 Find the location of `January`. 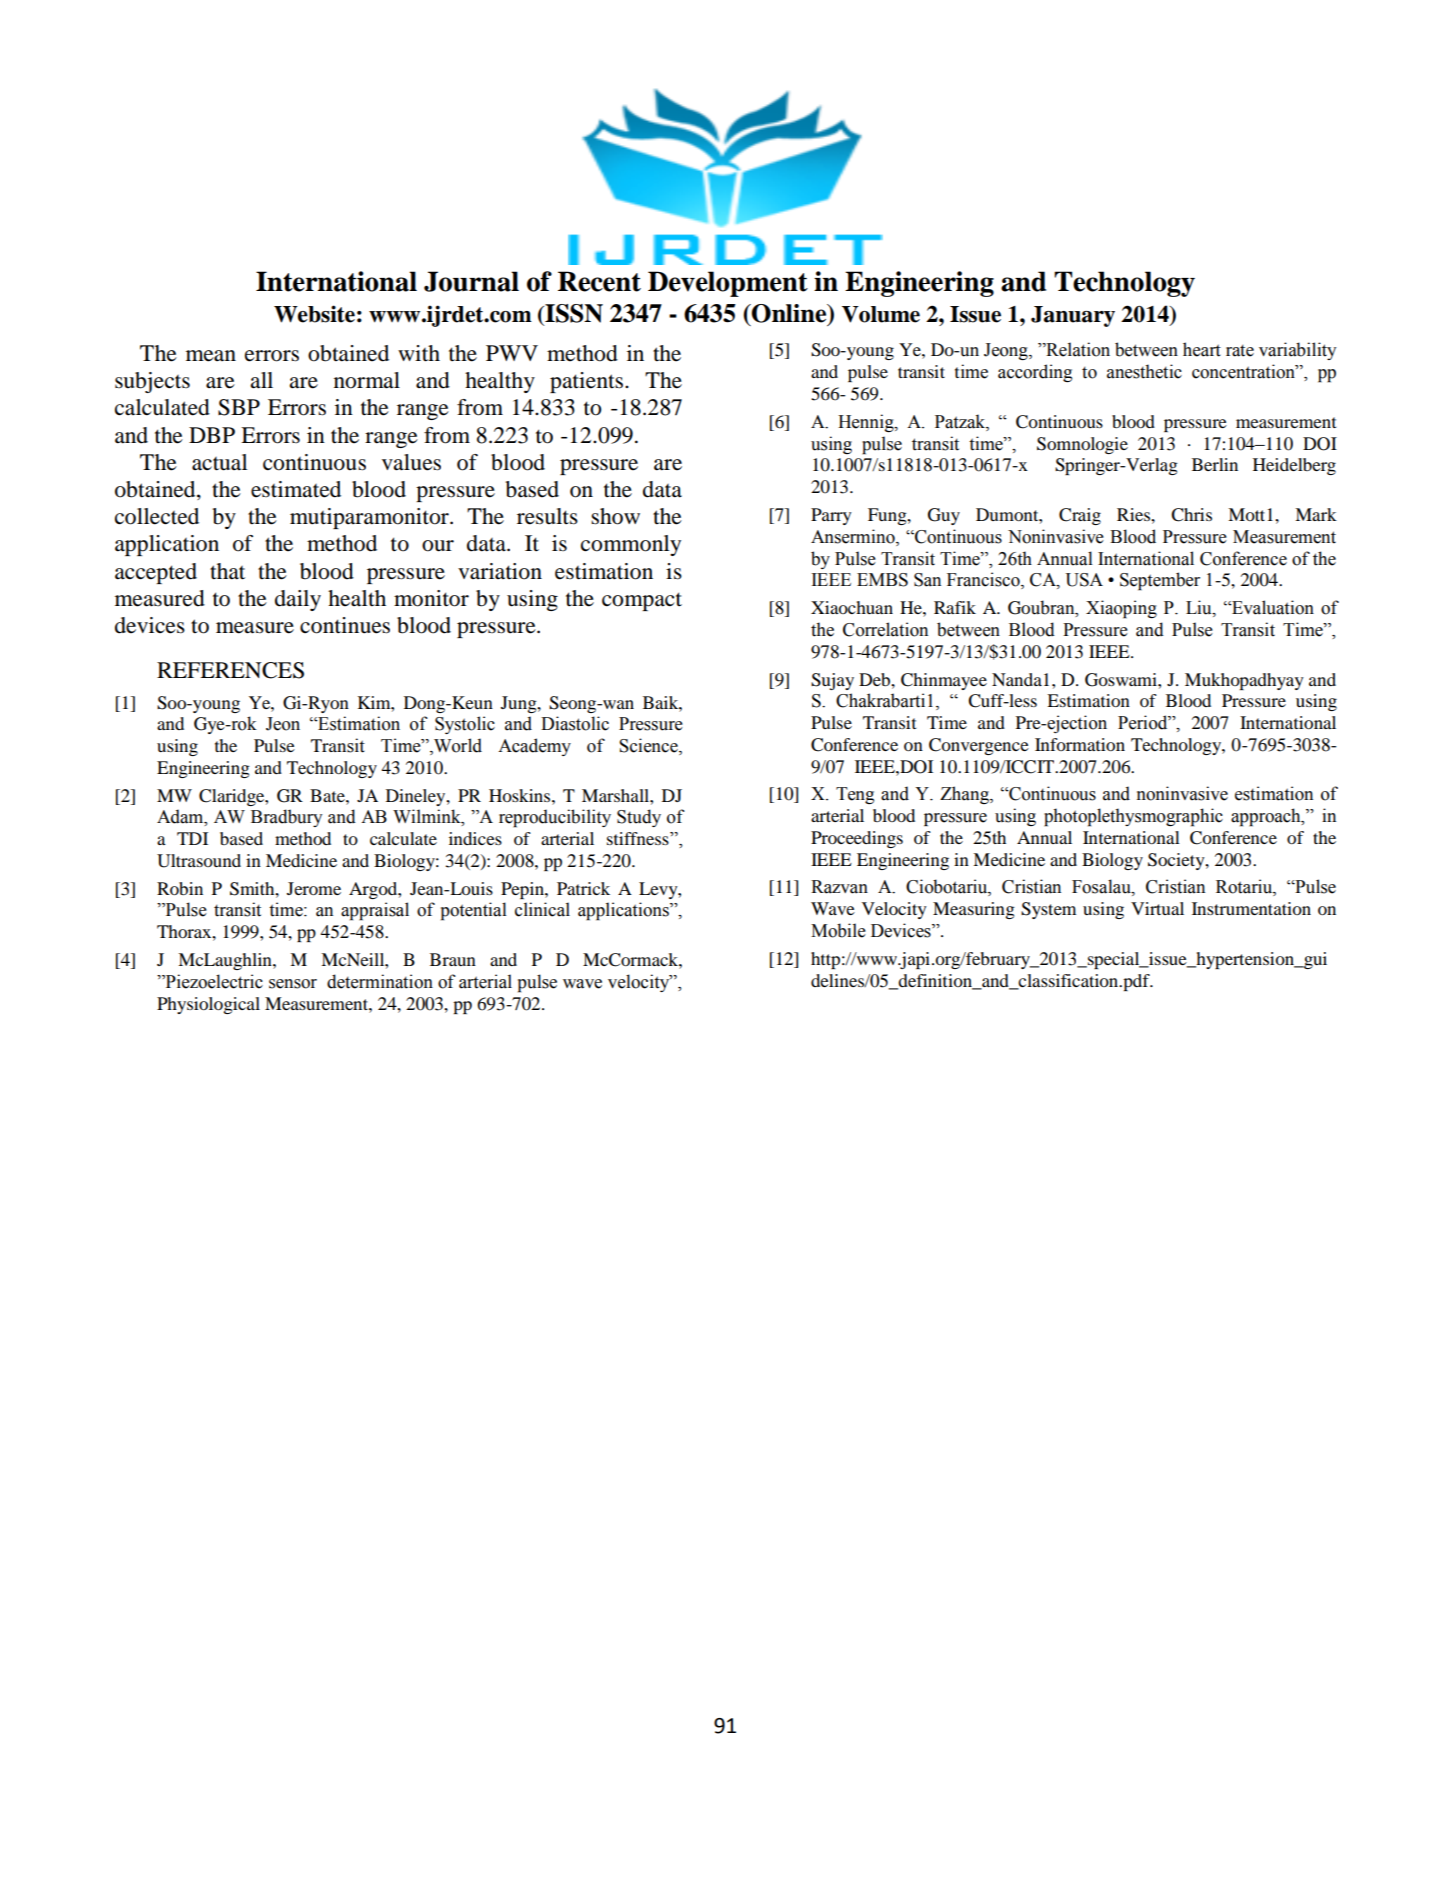

January is located at coordinates (1073, 316).
